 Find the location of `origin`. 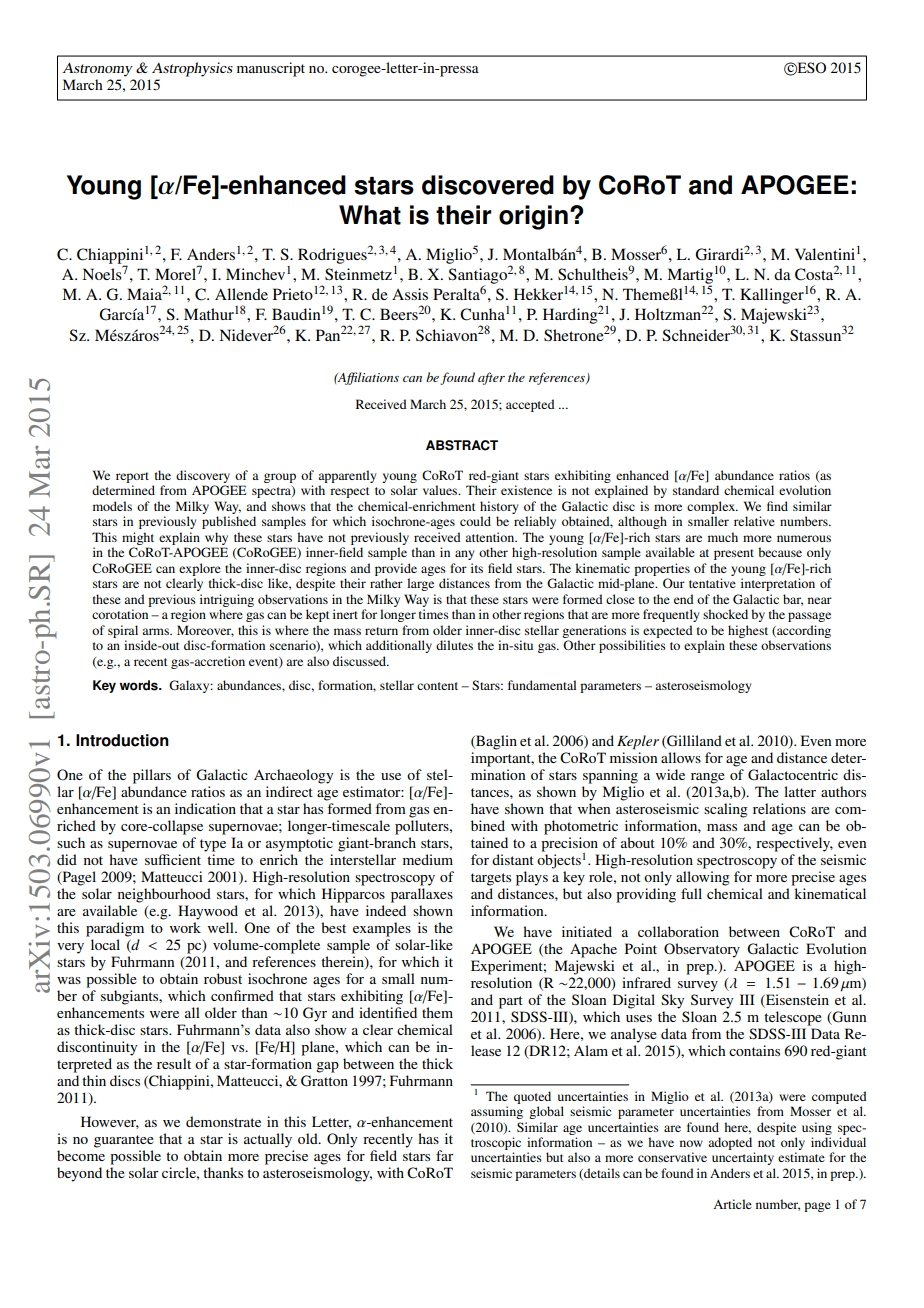

origin is located at coordinates (533, 217).
